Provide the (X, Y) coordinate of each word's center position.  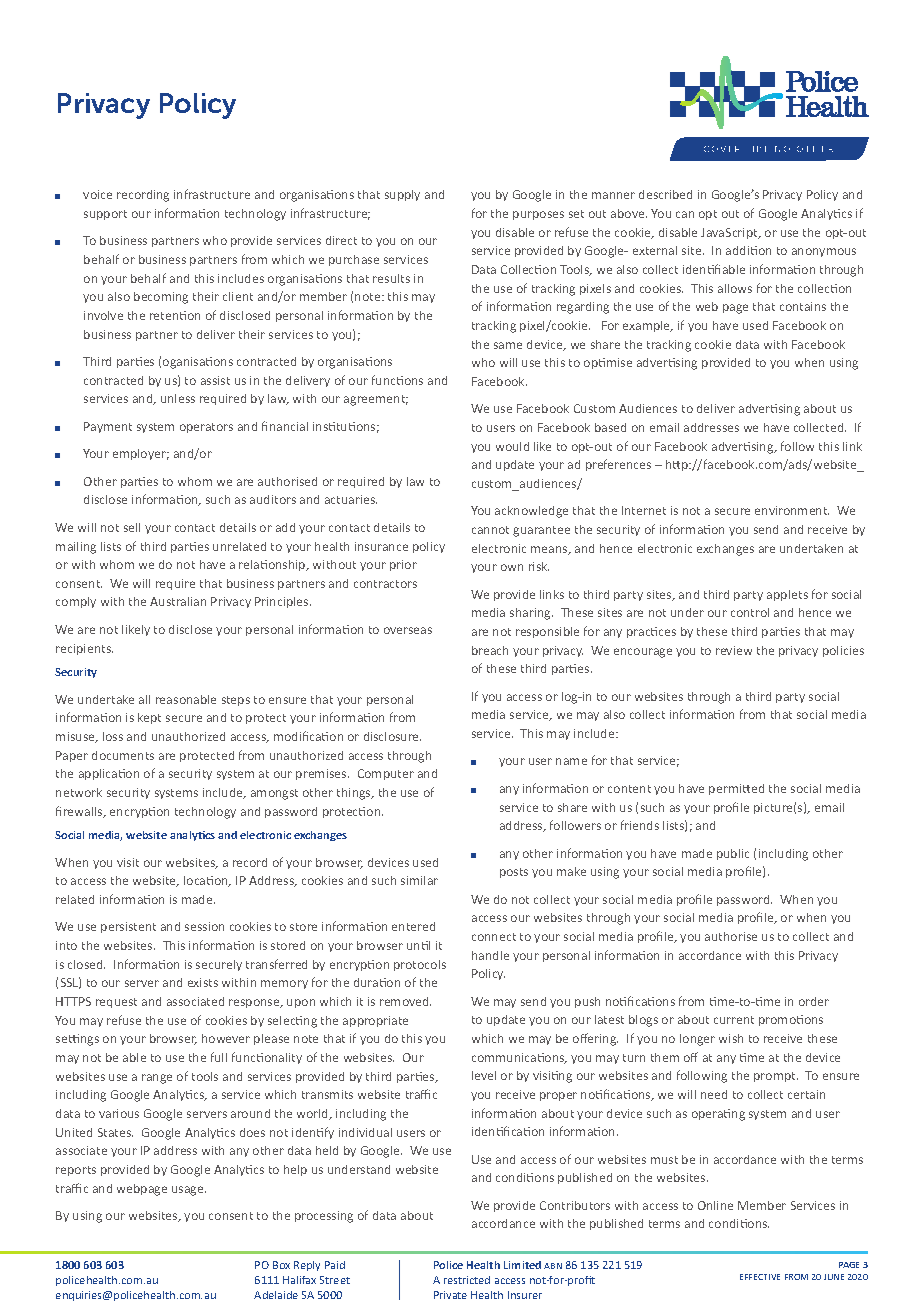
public (733, 854)
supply (402, 195)
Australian (178, 601)
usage (189, 1191)
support (105, 215)
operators (206, 428)
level (484, 1075)
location (207, 881)
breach (490, 650)
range (157, 1079)
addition (748, 250)
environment (792, 510)
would (512, 446)
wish (731, 1038)
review (734, 650)
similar (419, 880)
